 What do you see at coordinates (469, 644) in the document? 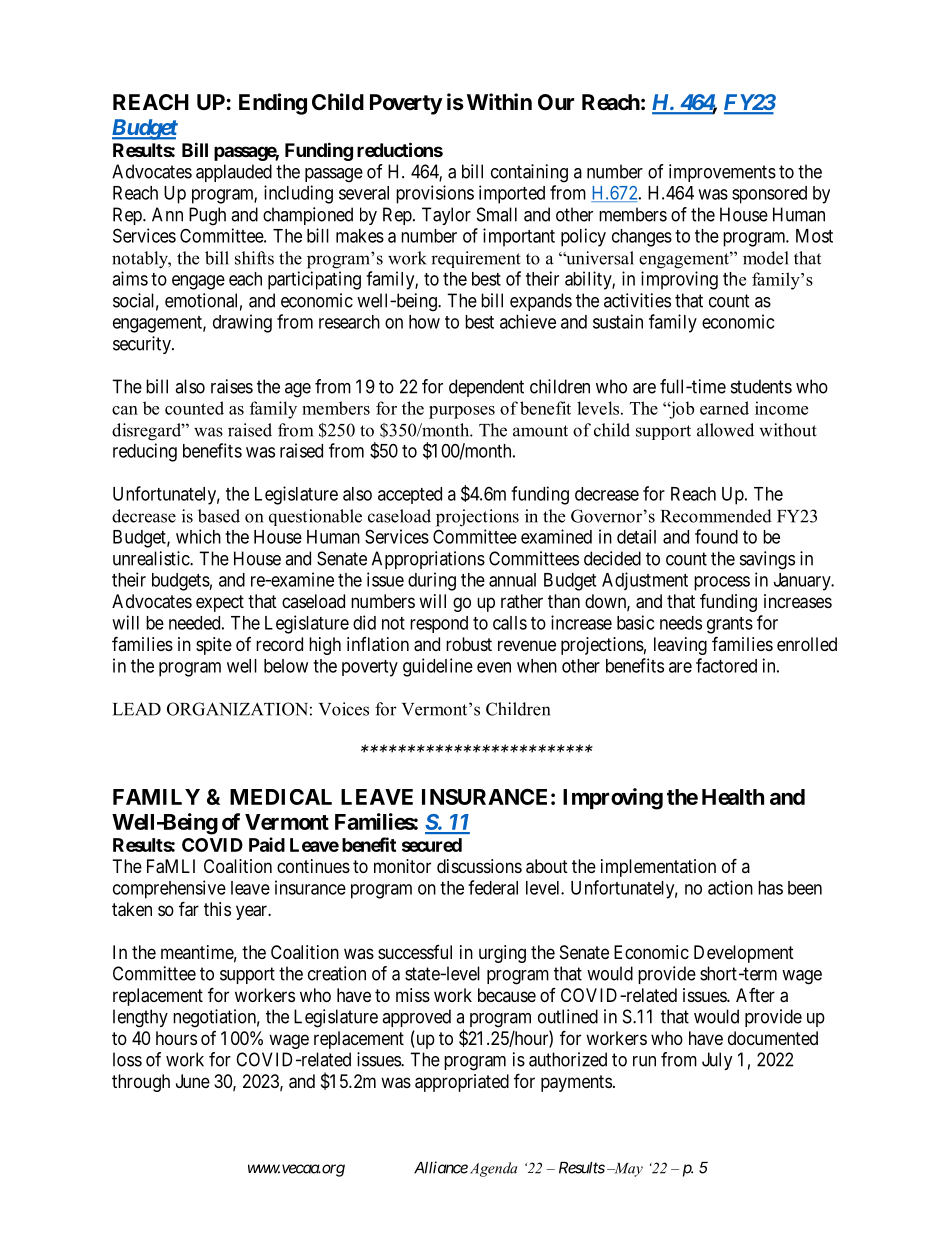
I see `robust` at bounding box center [469, 644].
